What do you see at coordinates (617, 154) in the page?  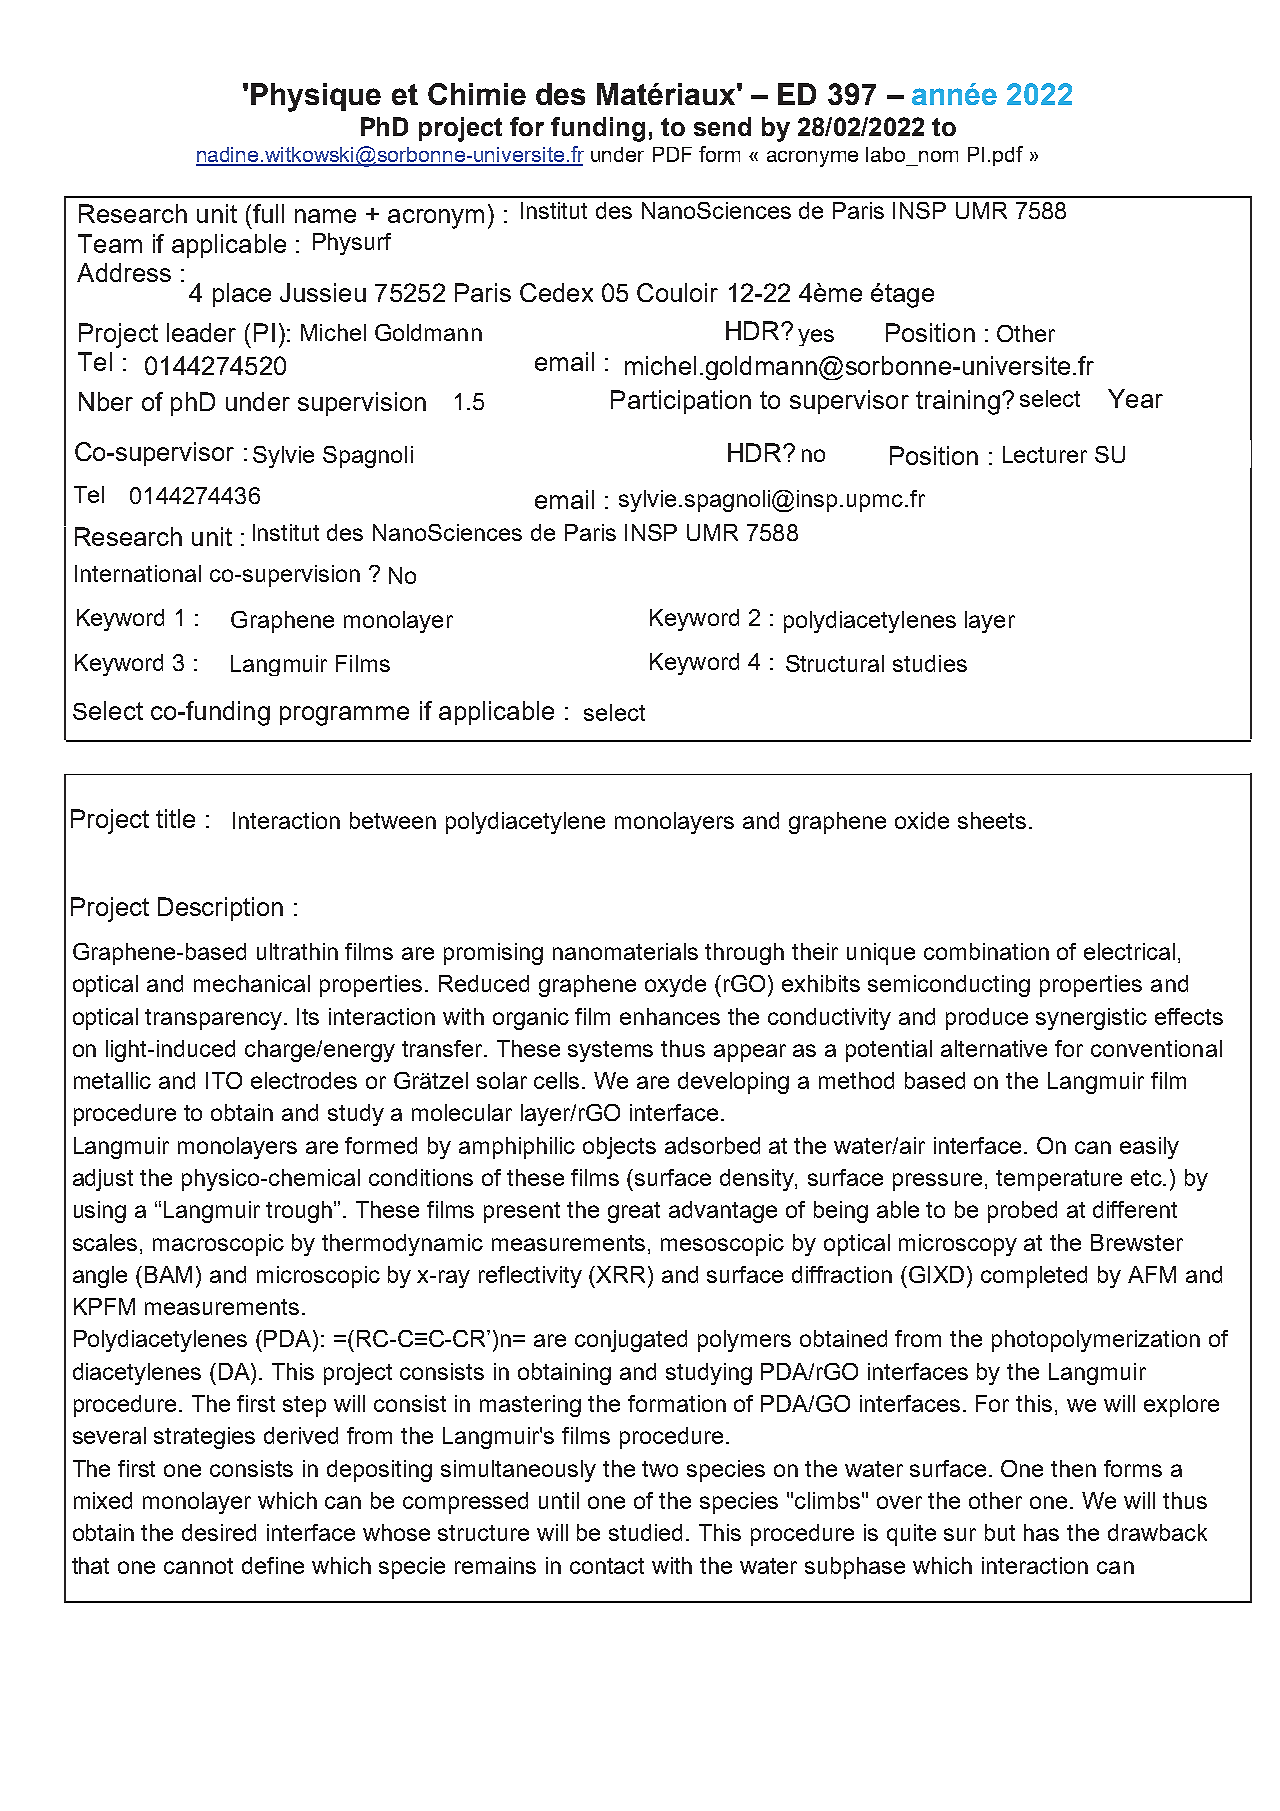 I see `under` at bounding box center [617, 154].
